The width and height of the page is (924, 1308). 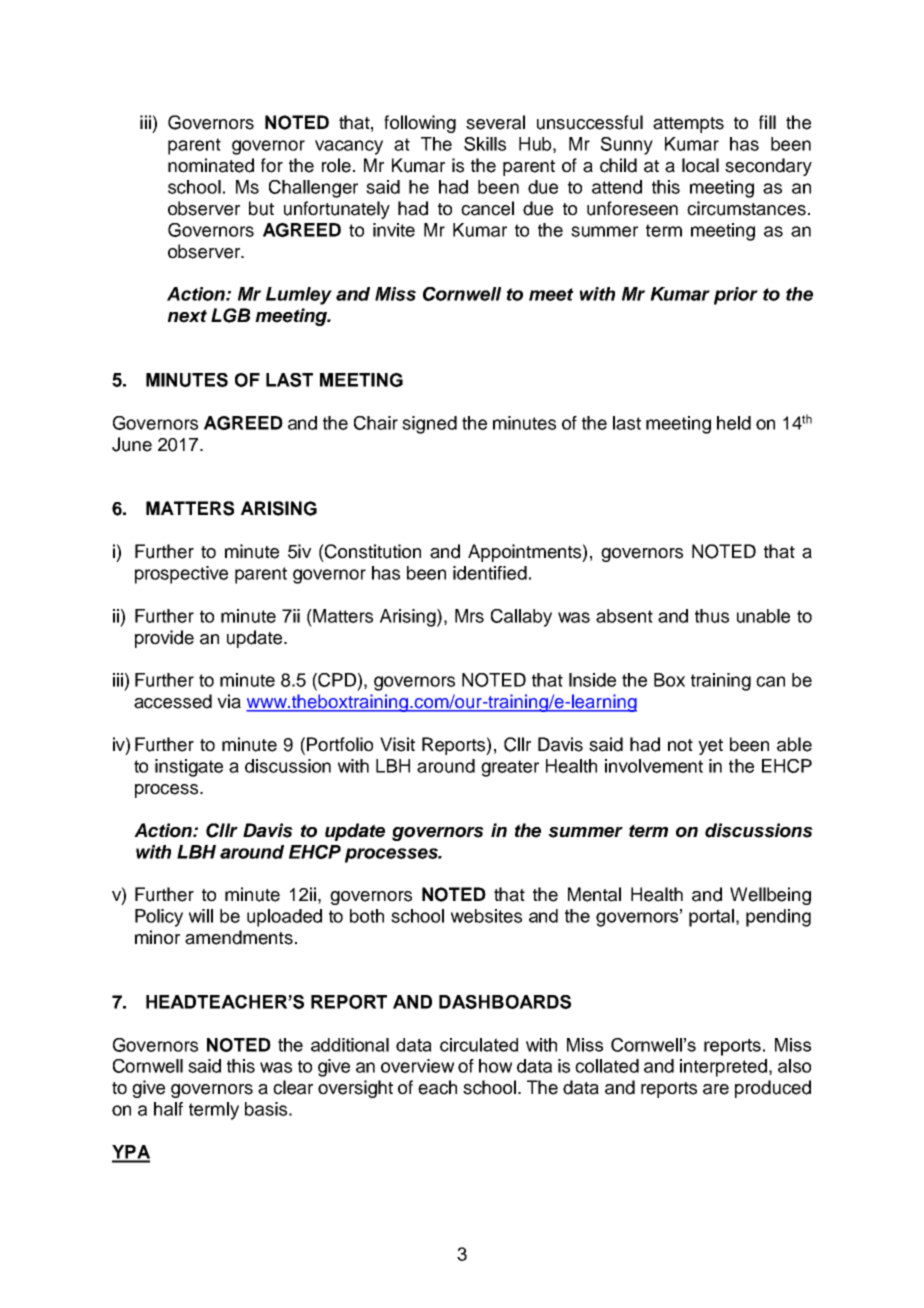 What do you see at coordinates (510, 768) in the page?
I see `greater` at bounding box center [510, 768].
